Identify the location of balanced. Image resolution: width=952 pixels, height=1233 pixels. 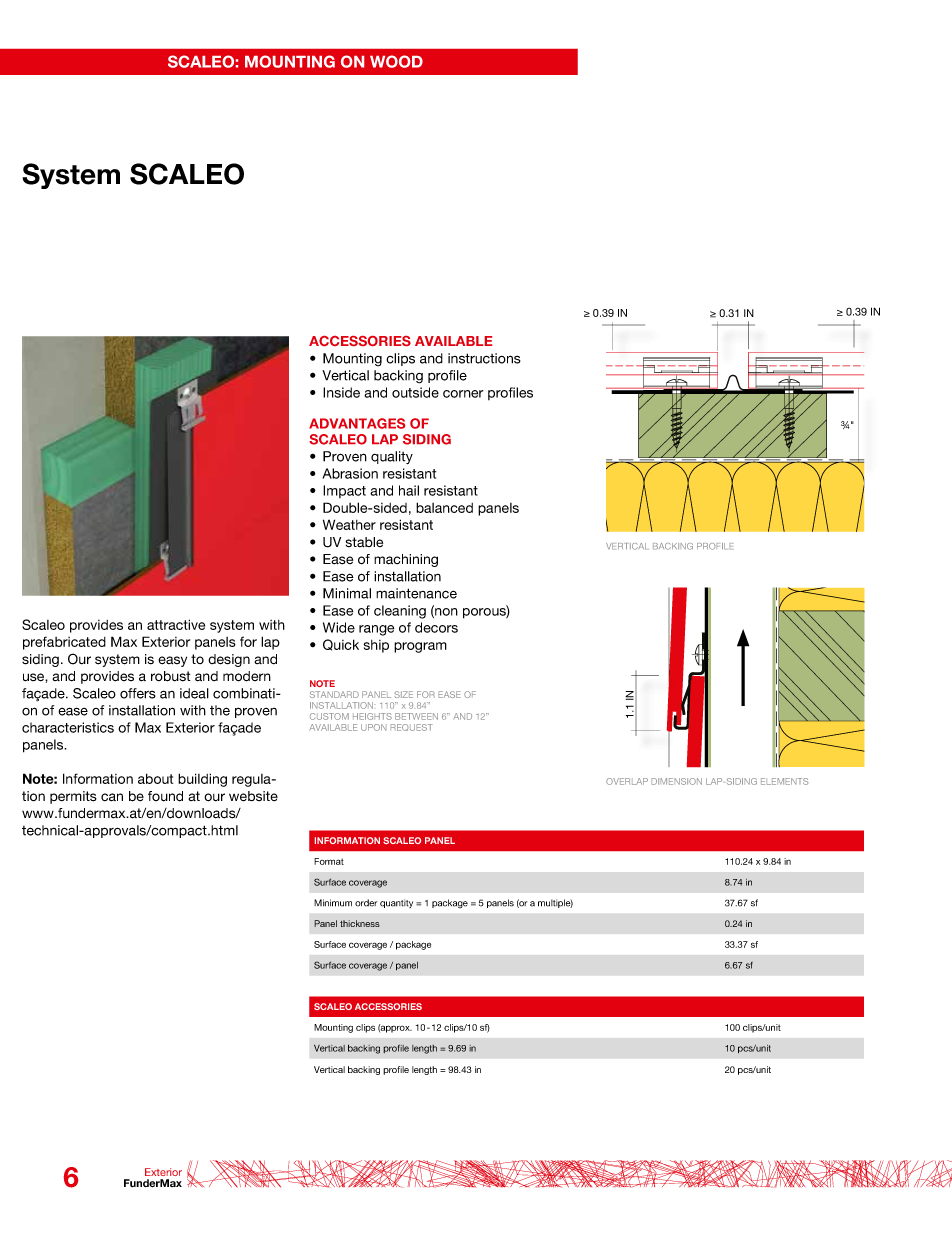
(444, 507).
